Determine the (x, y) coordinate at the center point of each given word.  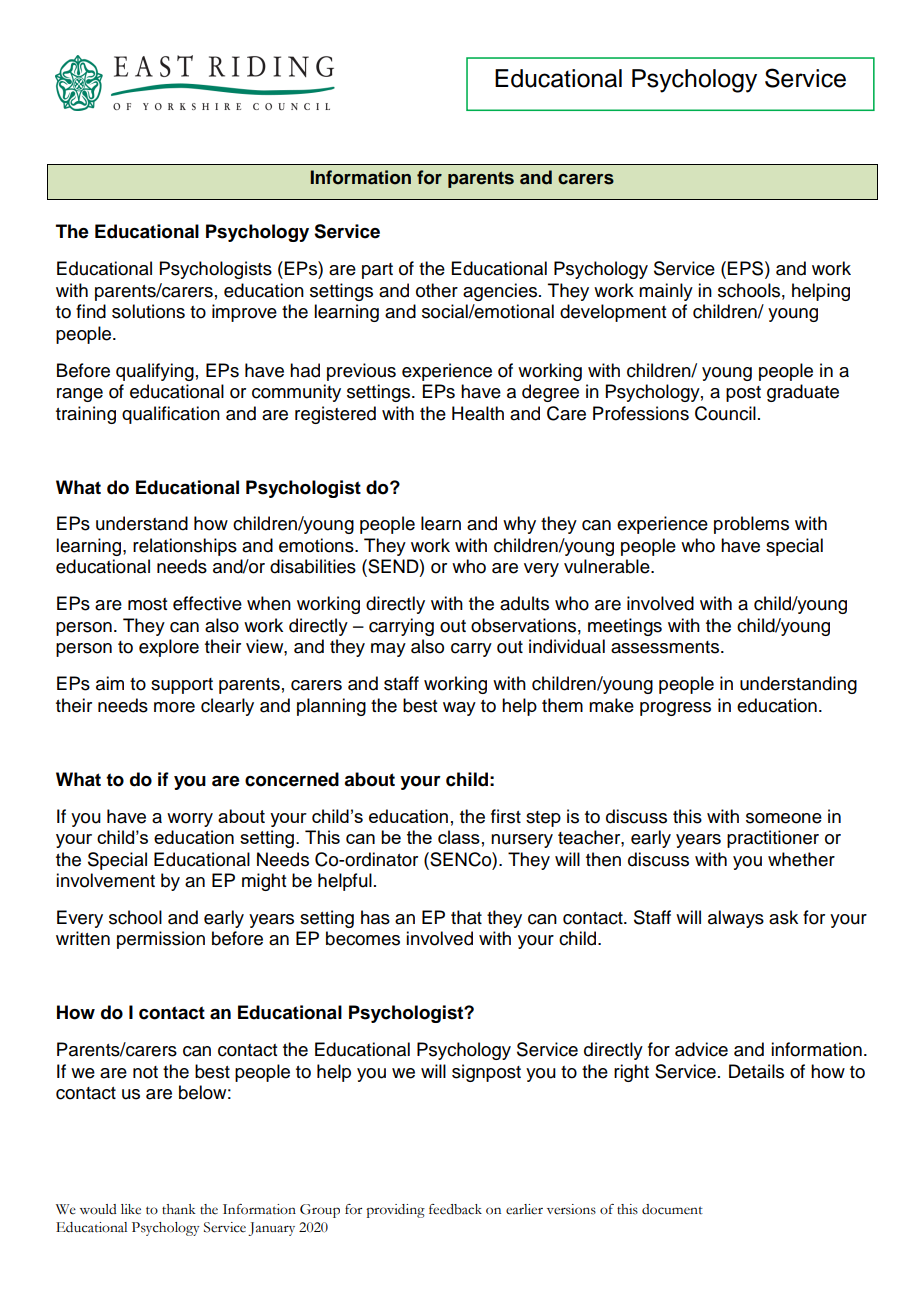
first (506, 816)
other (437, 290)
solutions (148, 311)
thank (179, 1209)
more (174, 707)
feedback (455, 1209)
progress (675, 709)
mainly (666, 292)
